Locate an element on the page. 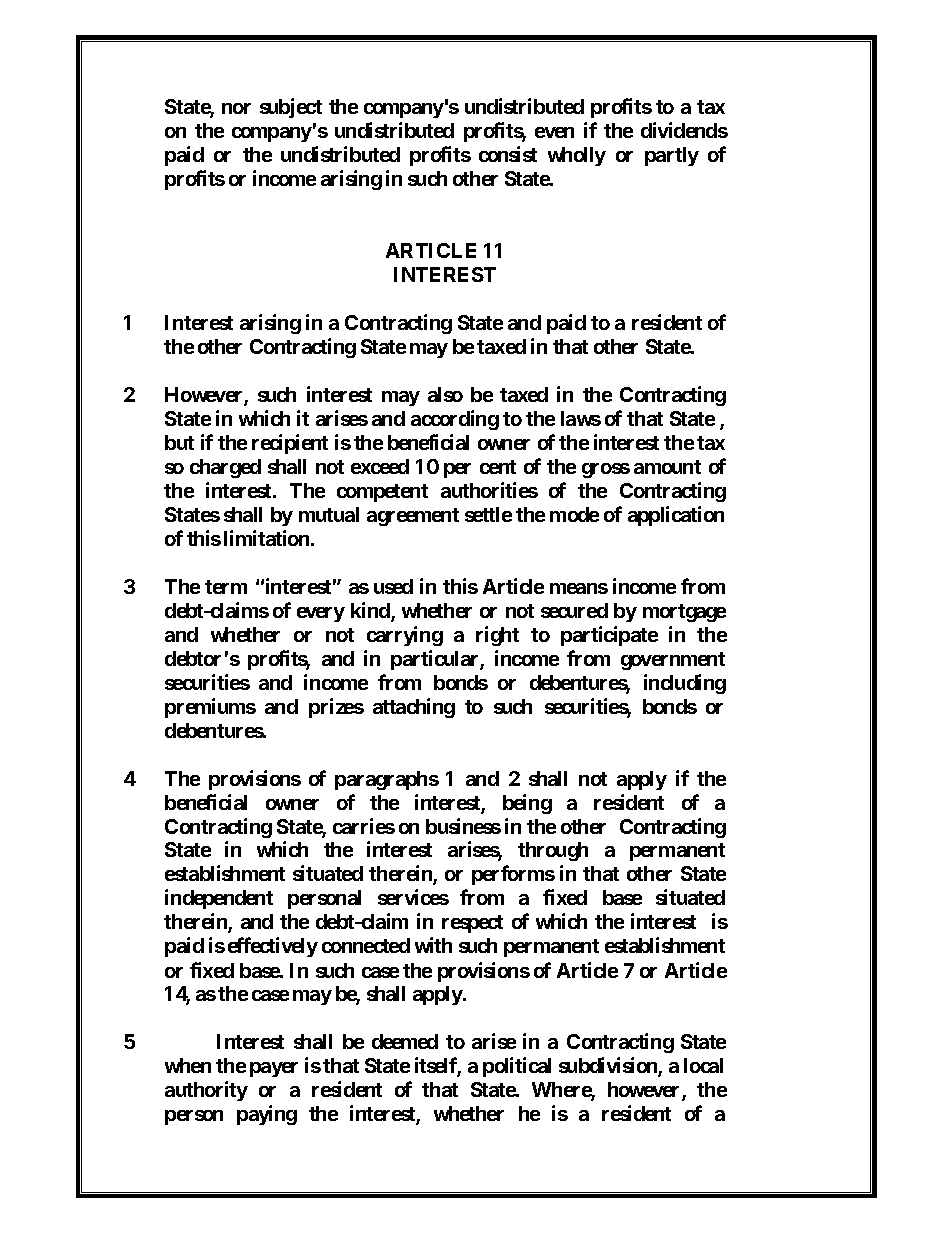 This document has height=1233, width=952. nor is located at coordinates (236, 108).
